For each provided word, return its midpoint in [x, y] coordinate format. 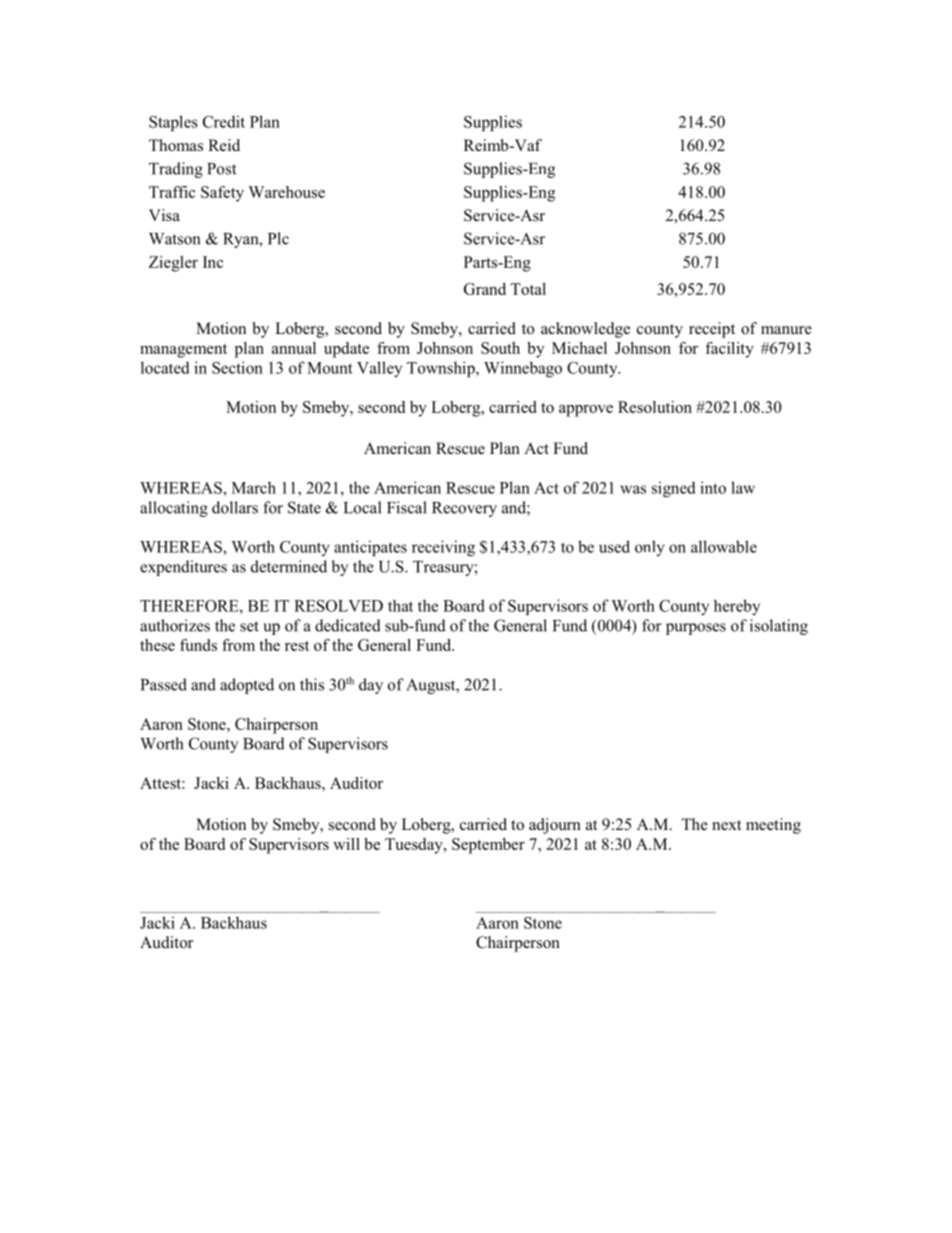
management [183, 351]
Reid [224, 145]
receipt [712, 330]
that [400, 606]
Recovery [464, 509]
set [249, 626]
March [254, 487]
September [488, 846]
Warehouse [286, 192]
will [346, 844]
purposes [696, 629]
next [726, 825]
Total [528, 289]
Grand [485, 289]
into [713, 487]
